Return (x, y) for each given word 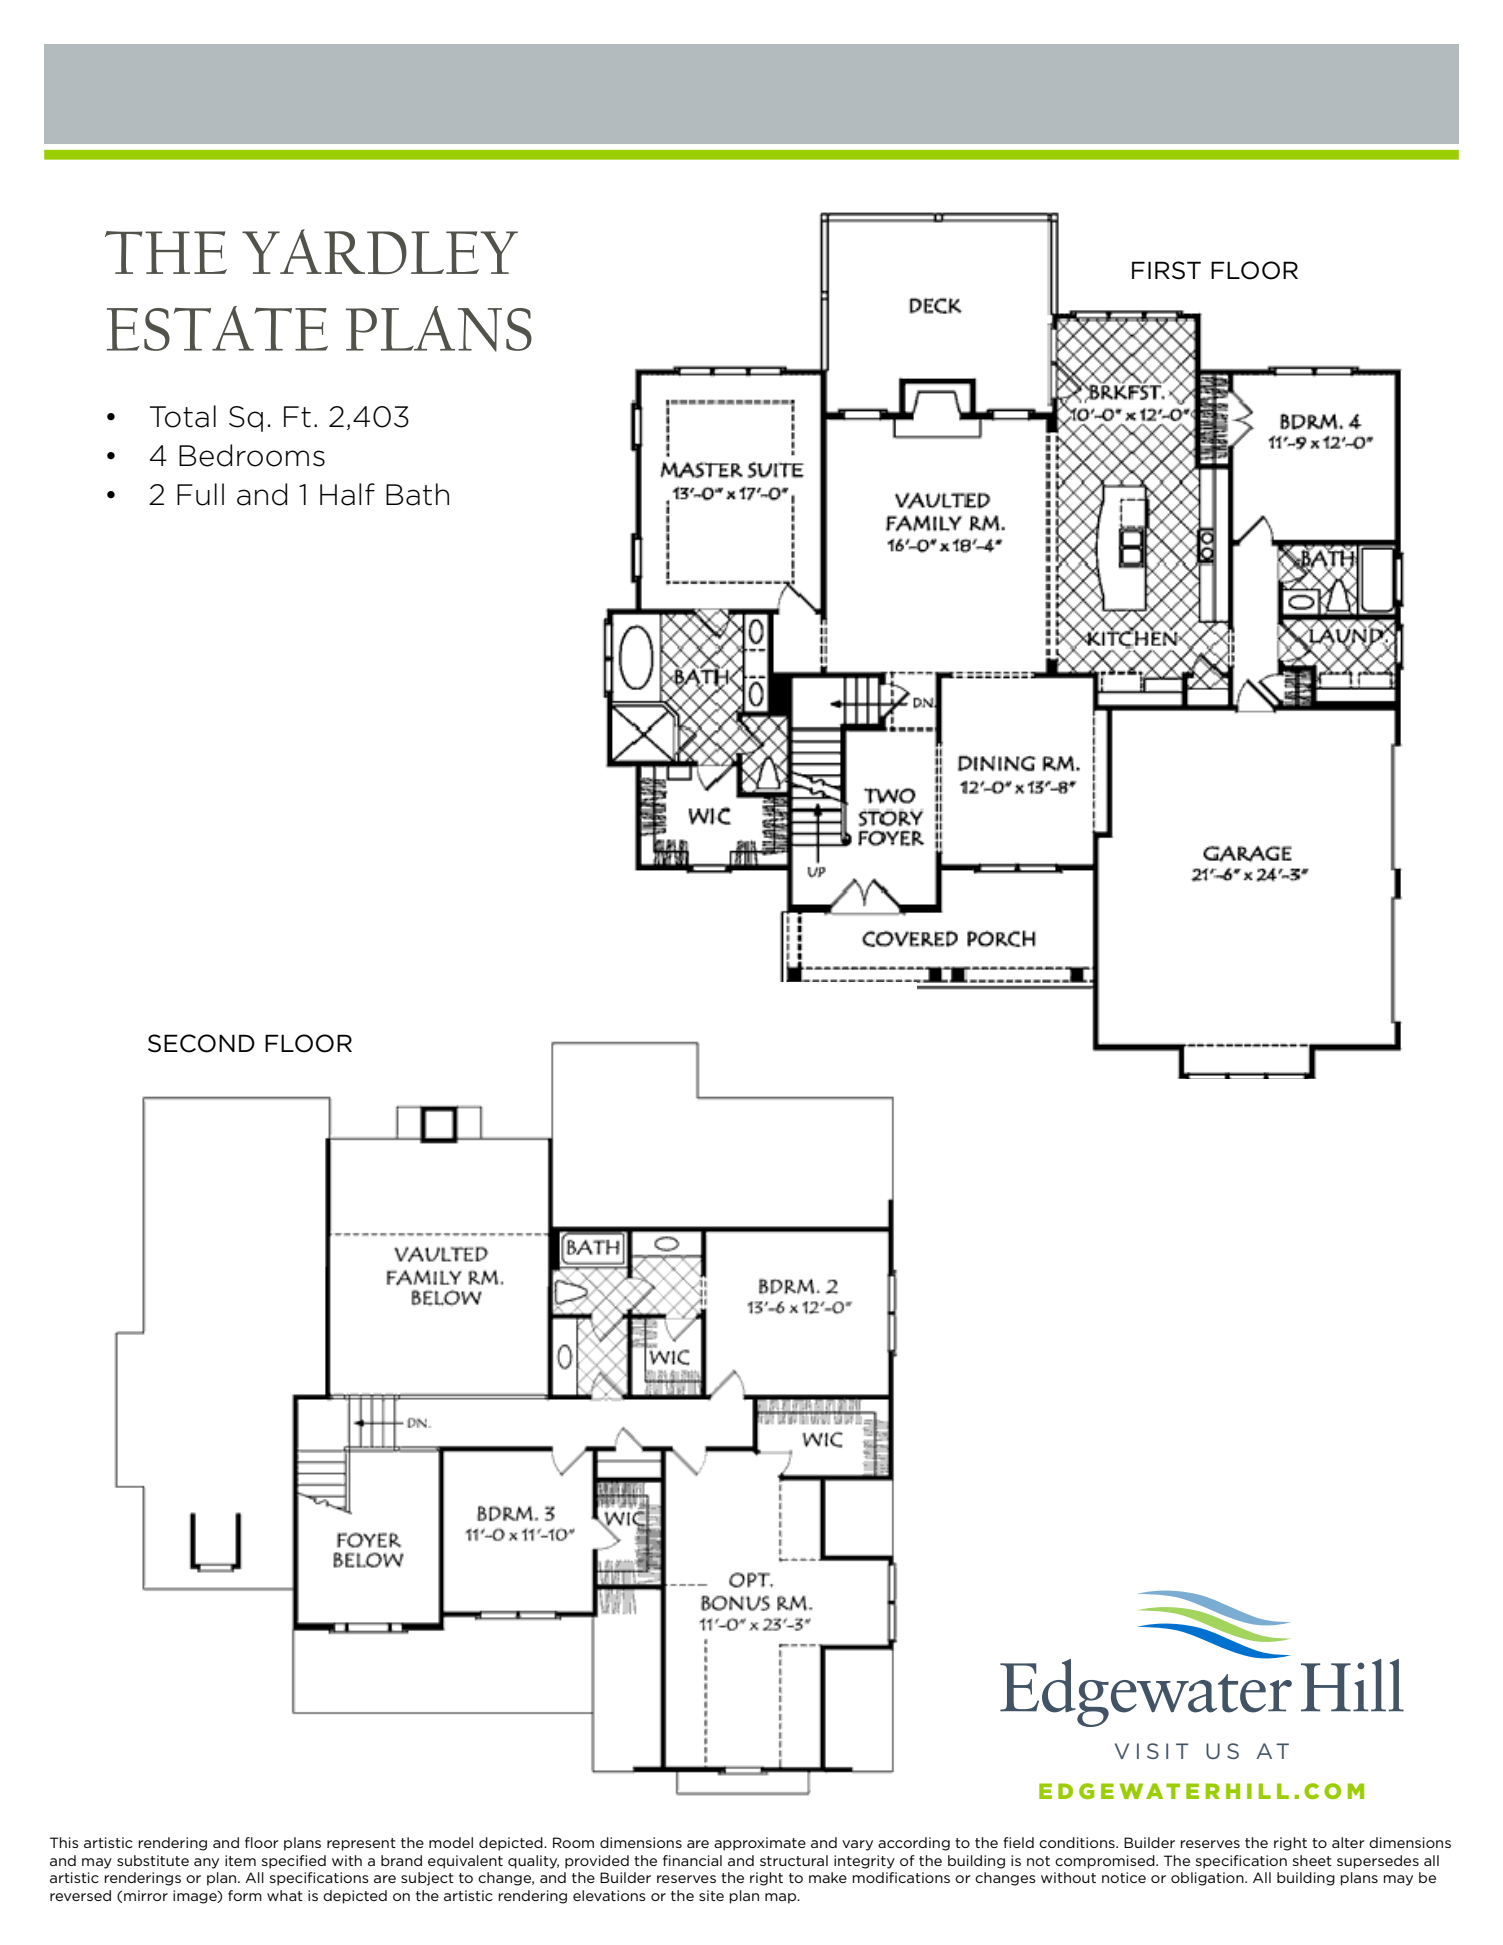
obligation (1208, 1879)
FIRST (1166, 270)
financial (692, 1860)
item (240, 1860)
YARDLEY (380, 251)
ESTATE (217, 328)
